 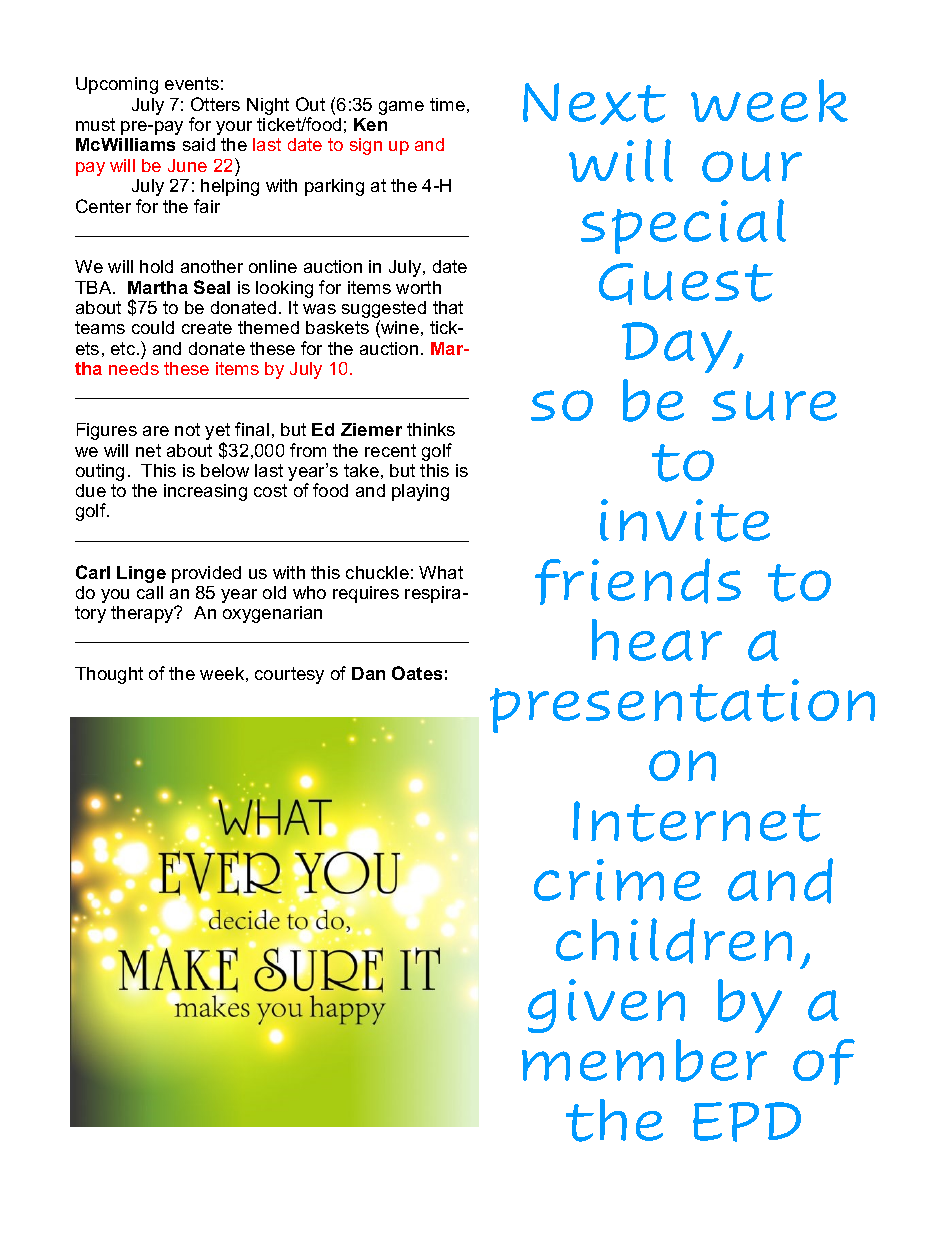 I want to click on could, so click(x=153, y=327).
